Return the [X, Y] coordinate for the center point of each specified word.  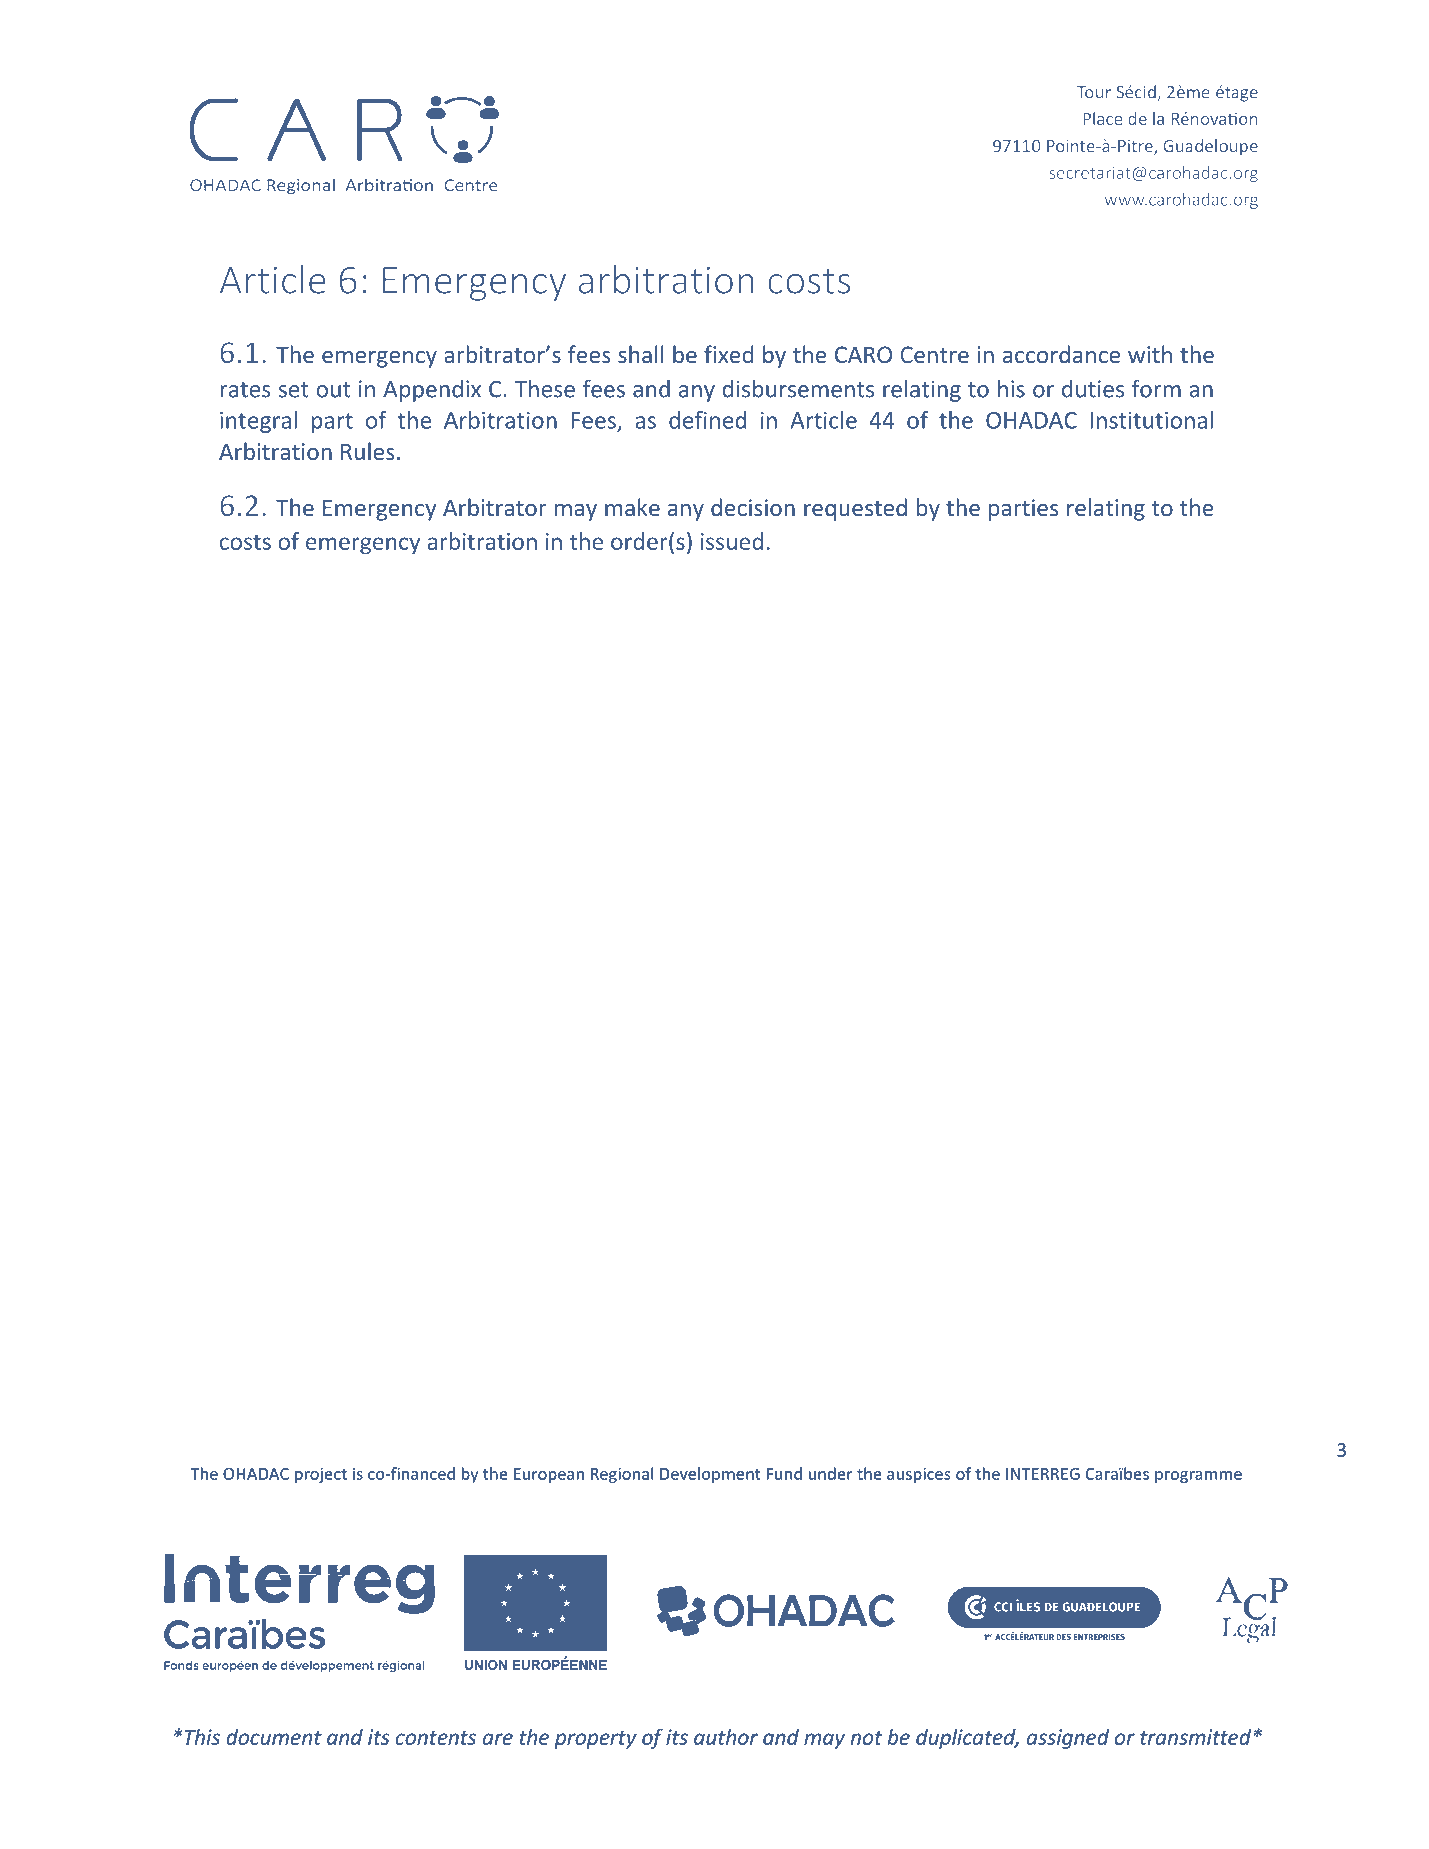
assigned [1068, 1739]
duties [1093, 389]
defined [707, 420]
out [333, 390]
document [274, 1737]
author [726, 1737]
